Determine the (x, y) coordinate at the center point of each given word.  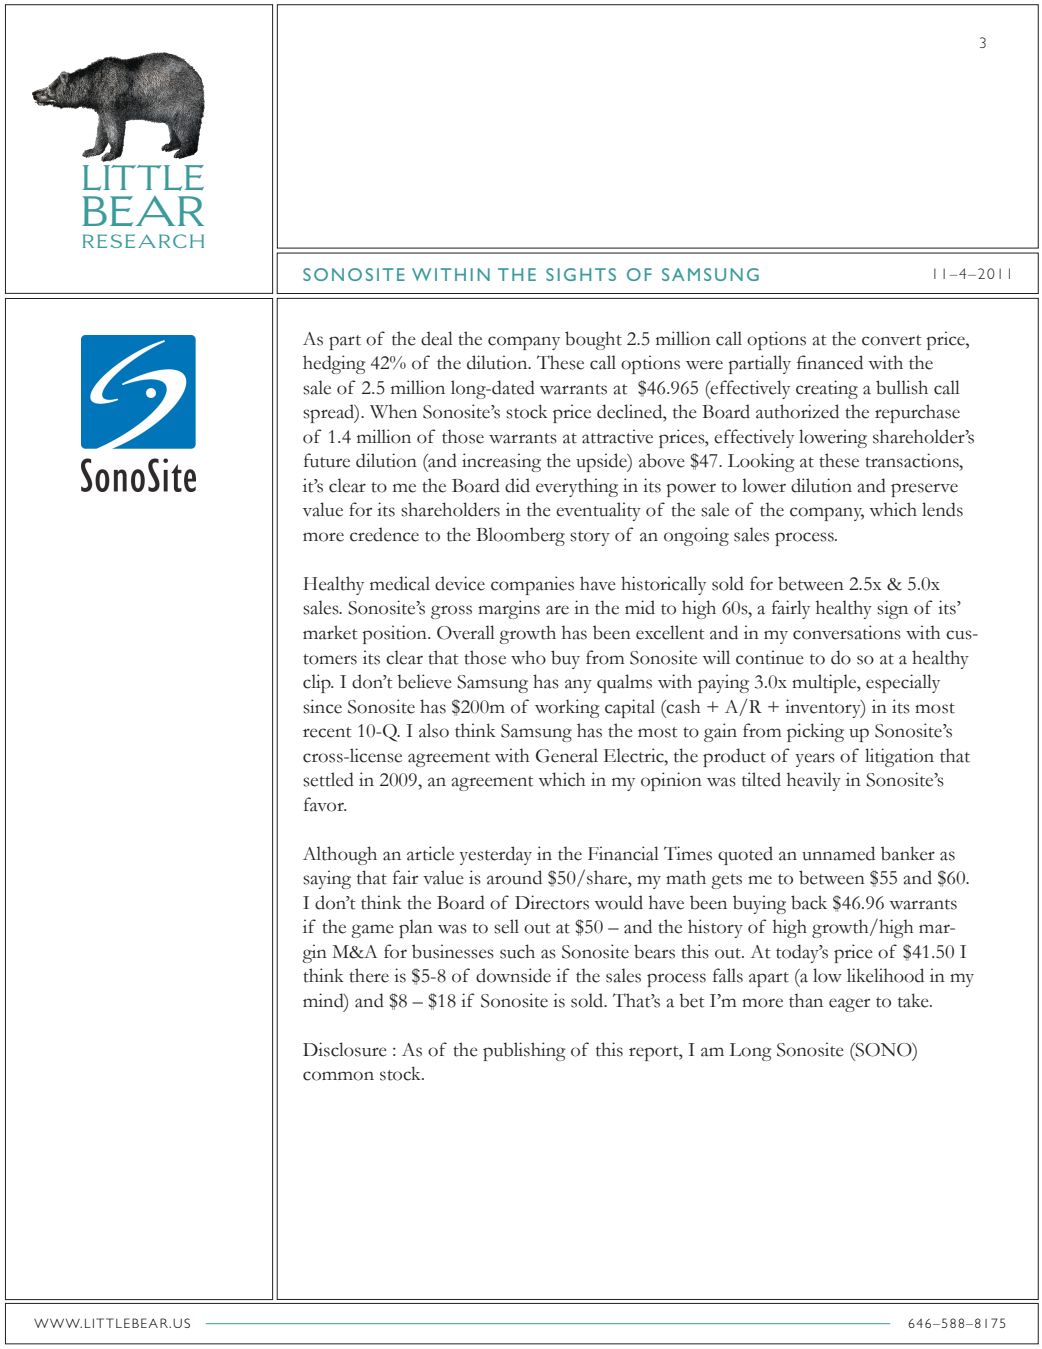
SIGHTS (581, 274)
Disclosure (345, 1049)
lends (942, 509)
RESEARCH (143, 241)
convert (891, 340)
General (567, 755)
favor (325, 804)
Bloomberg (520, 536)
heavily (814, 781)
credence (384, 534)
